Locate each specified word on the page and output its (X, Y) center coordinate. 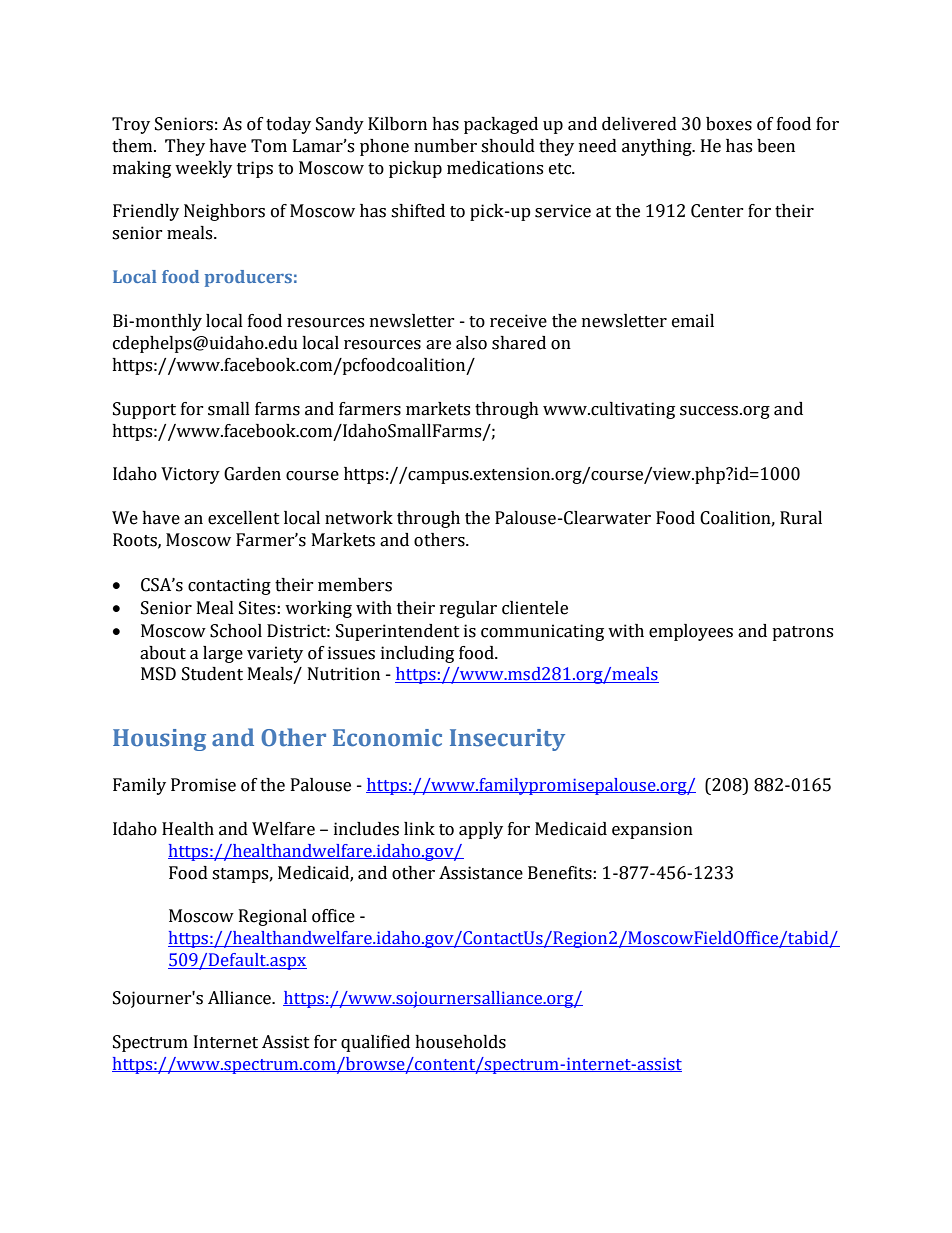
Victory (190, 475)
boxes (729, 124)
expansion (652, 830)
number (445, 146)
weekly (203, 169)
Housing (159, 740)
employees (691, 632)
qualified (375, 1043)
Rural (801, 518)
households (460, 1042)
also (471, 343)
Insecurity (507, 740)
